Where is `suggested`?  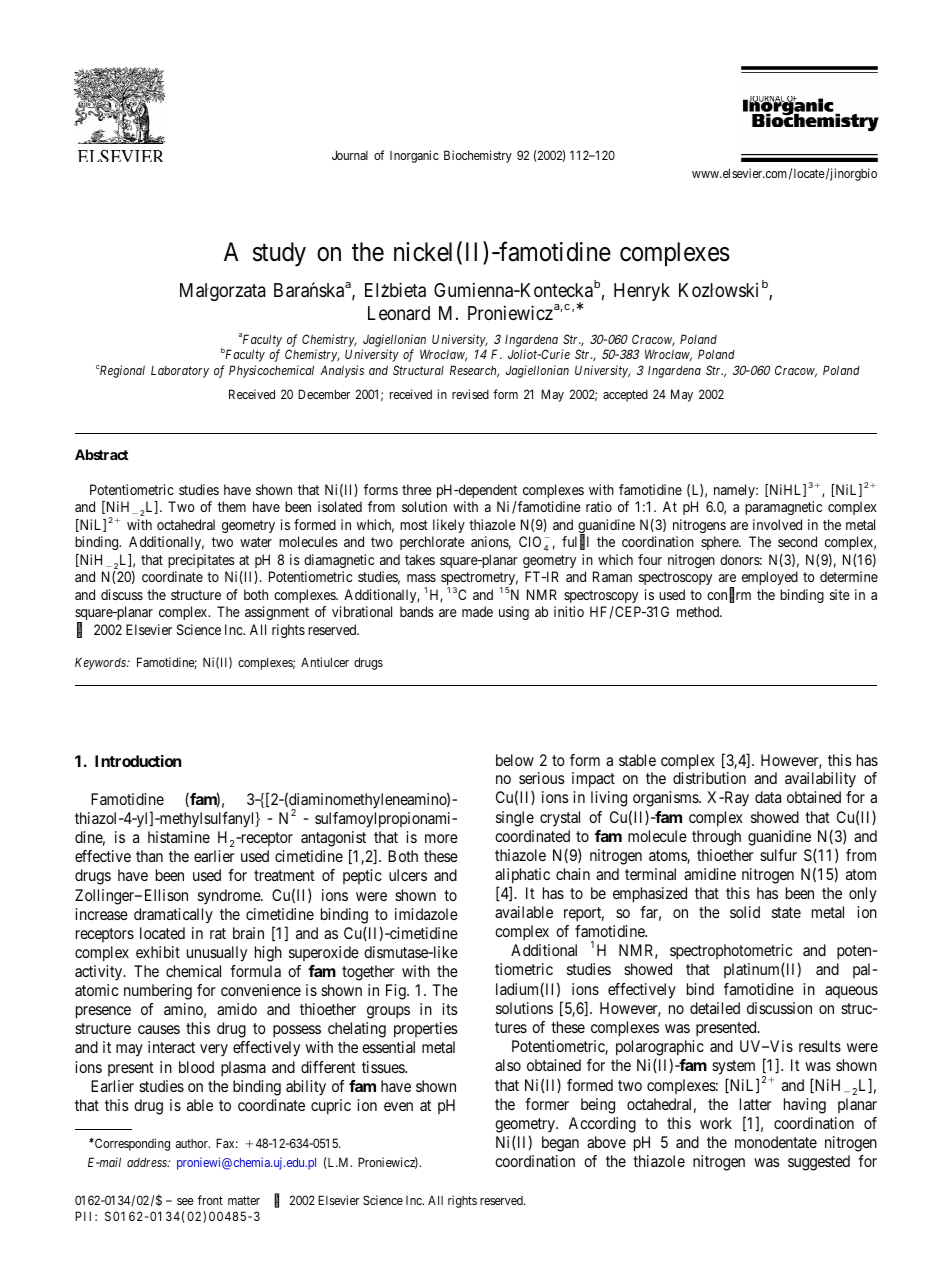
suggested is located at coordinates (819, 1163).
